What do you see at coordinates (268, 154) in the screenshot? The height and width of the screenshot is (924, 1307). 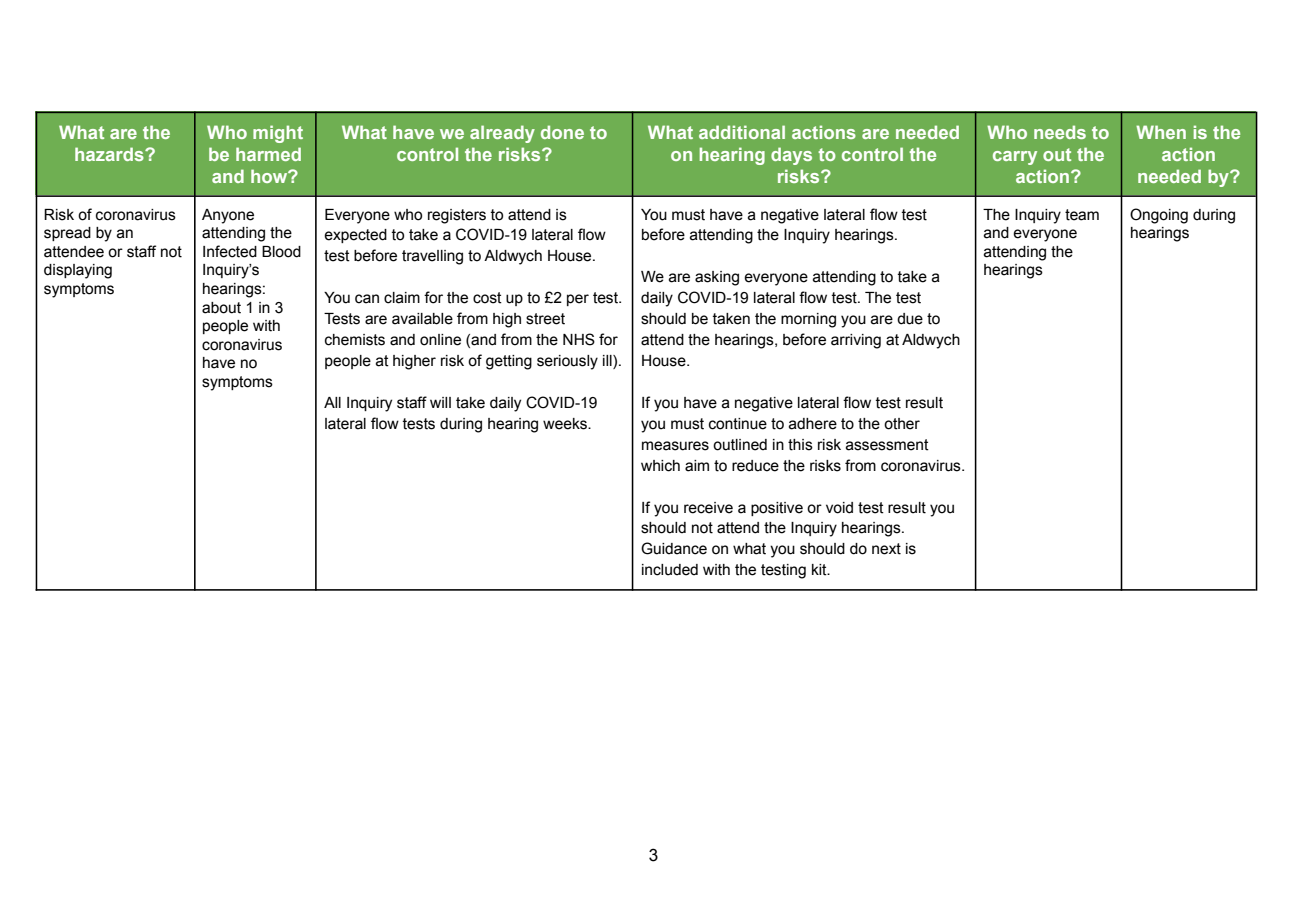 I see `harmed` at bounding box center [268, 154].
